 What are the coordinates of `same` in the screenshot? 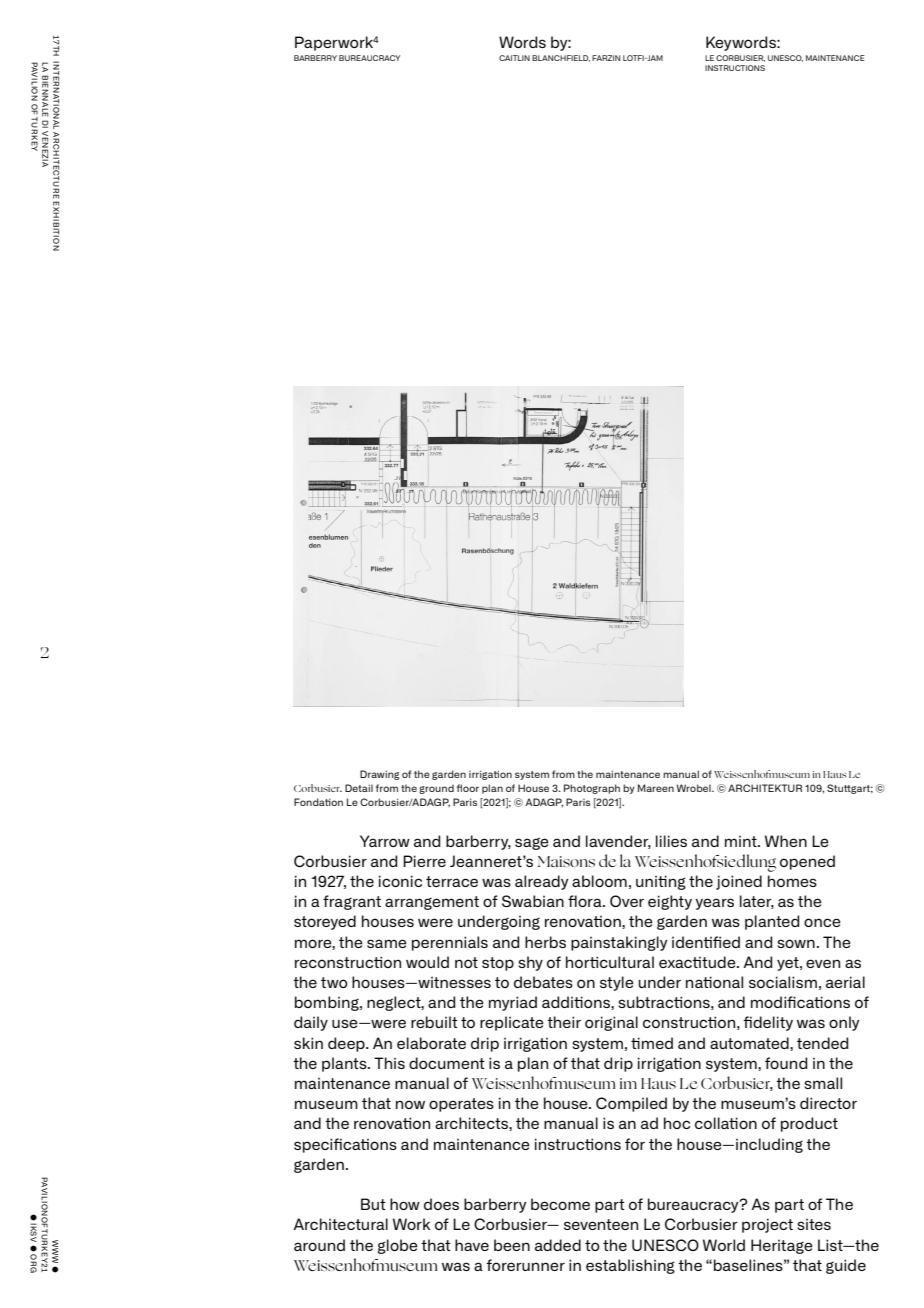 It's located at (387, 943).
